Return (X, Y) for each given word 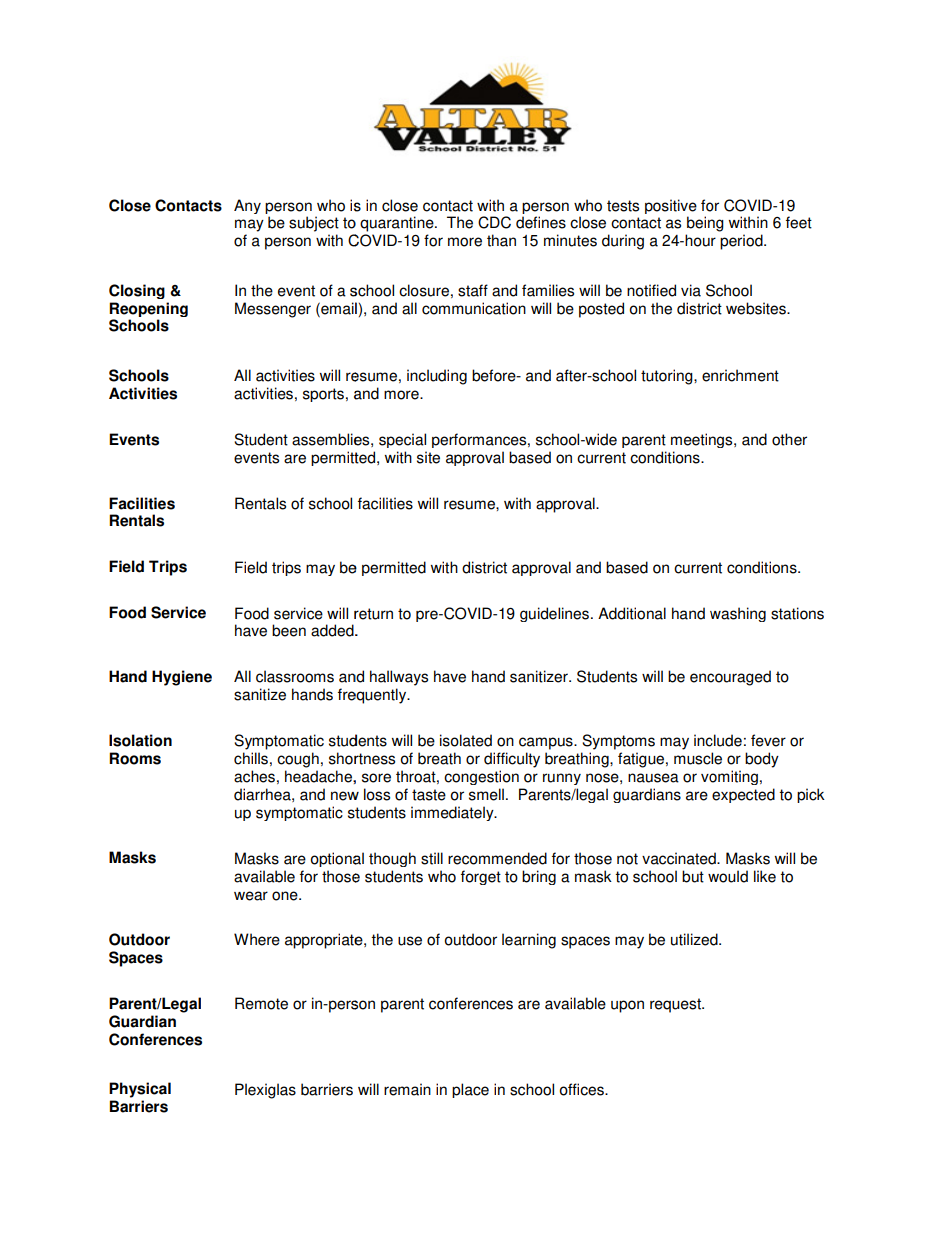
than (501, 240)
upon (627, 1006)
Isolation (140, 740)
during (623, 242)
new (345, 796)
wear (251, 896)
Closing (137, 291)
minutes (570, 240)
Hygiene (182, 678)
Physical (140, 1090)
